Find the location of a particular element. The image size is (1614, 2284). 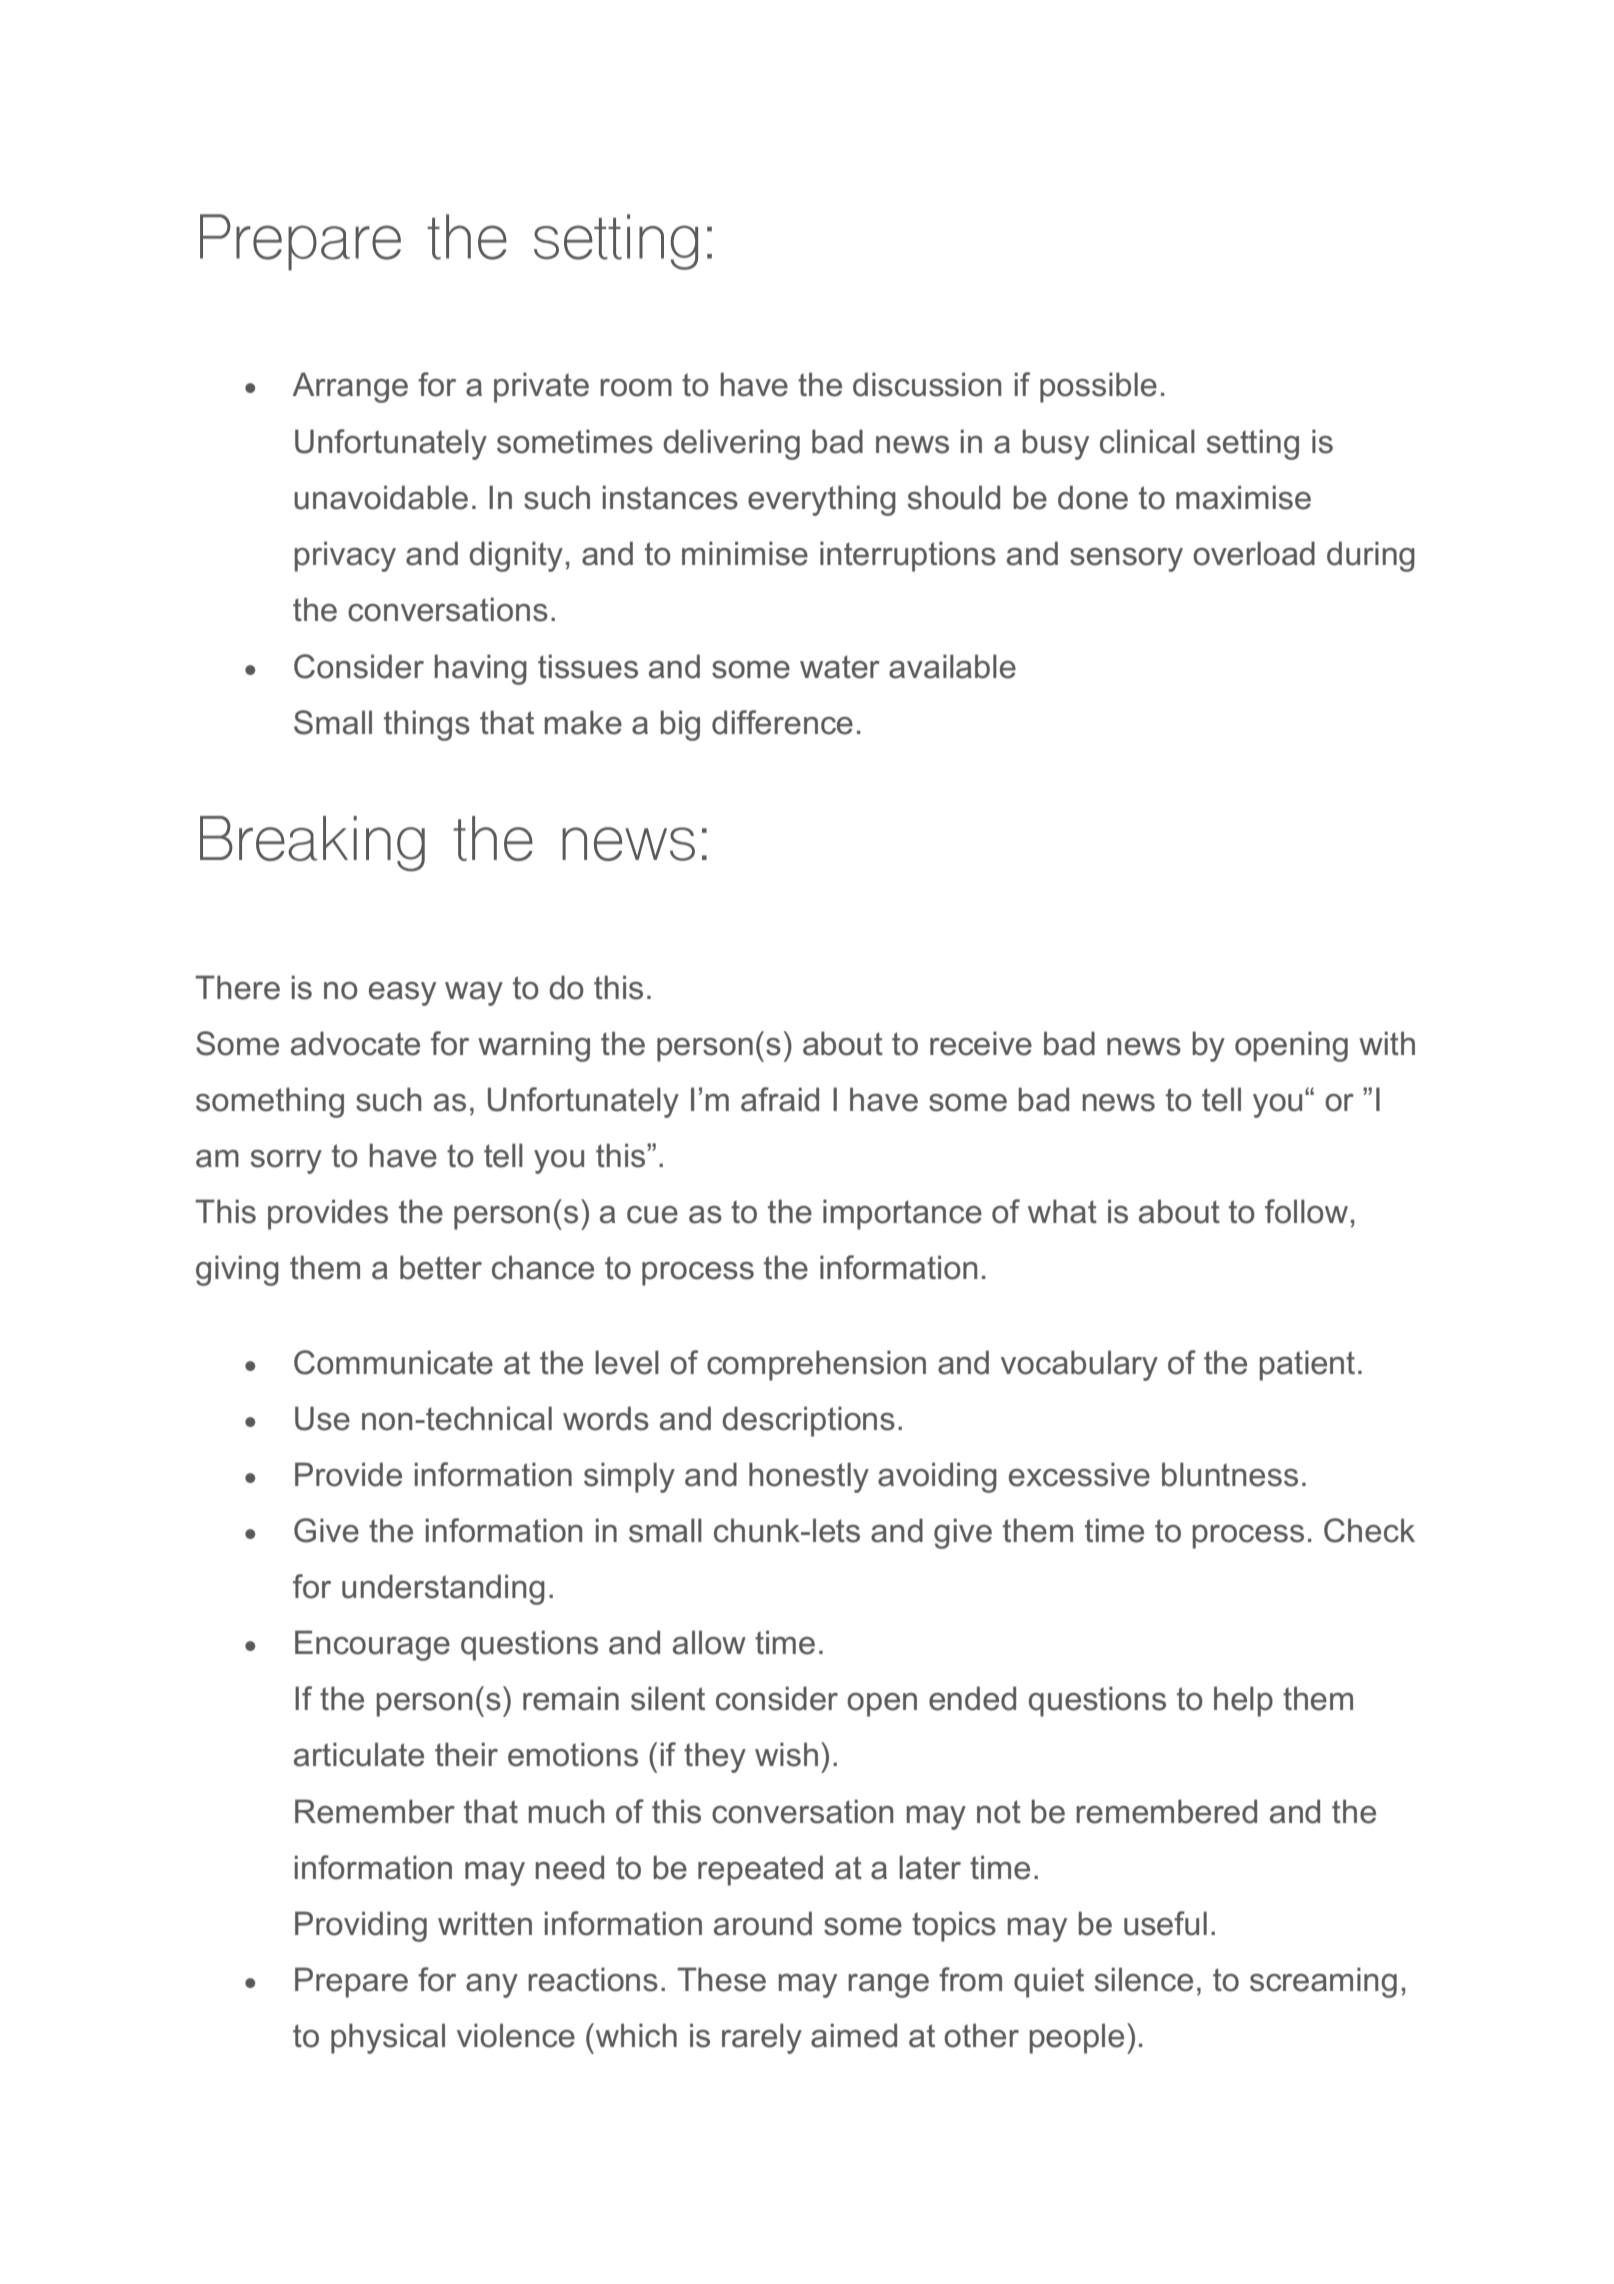

follow is located at coordinates (1306, 1211).
